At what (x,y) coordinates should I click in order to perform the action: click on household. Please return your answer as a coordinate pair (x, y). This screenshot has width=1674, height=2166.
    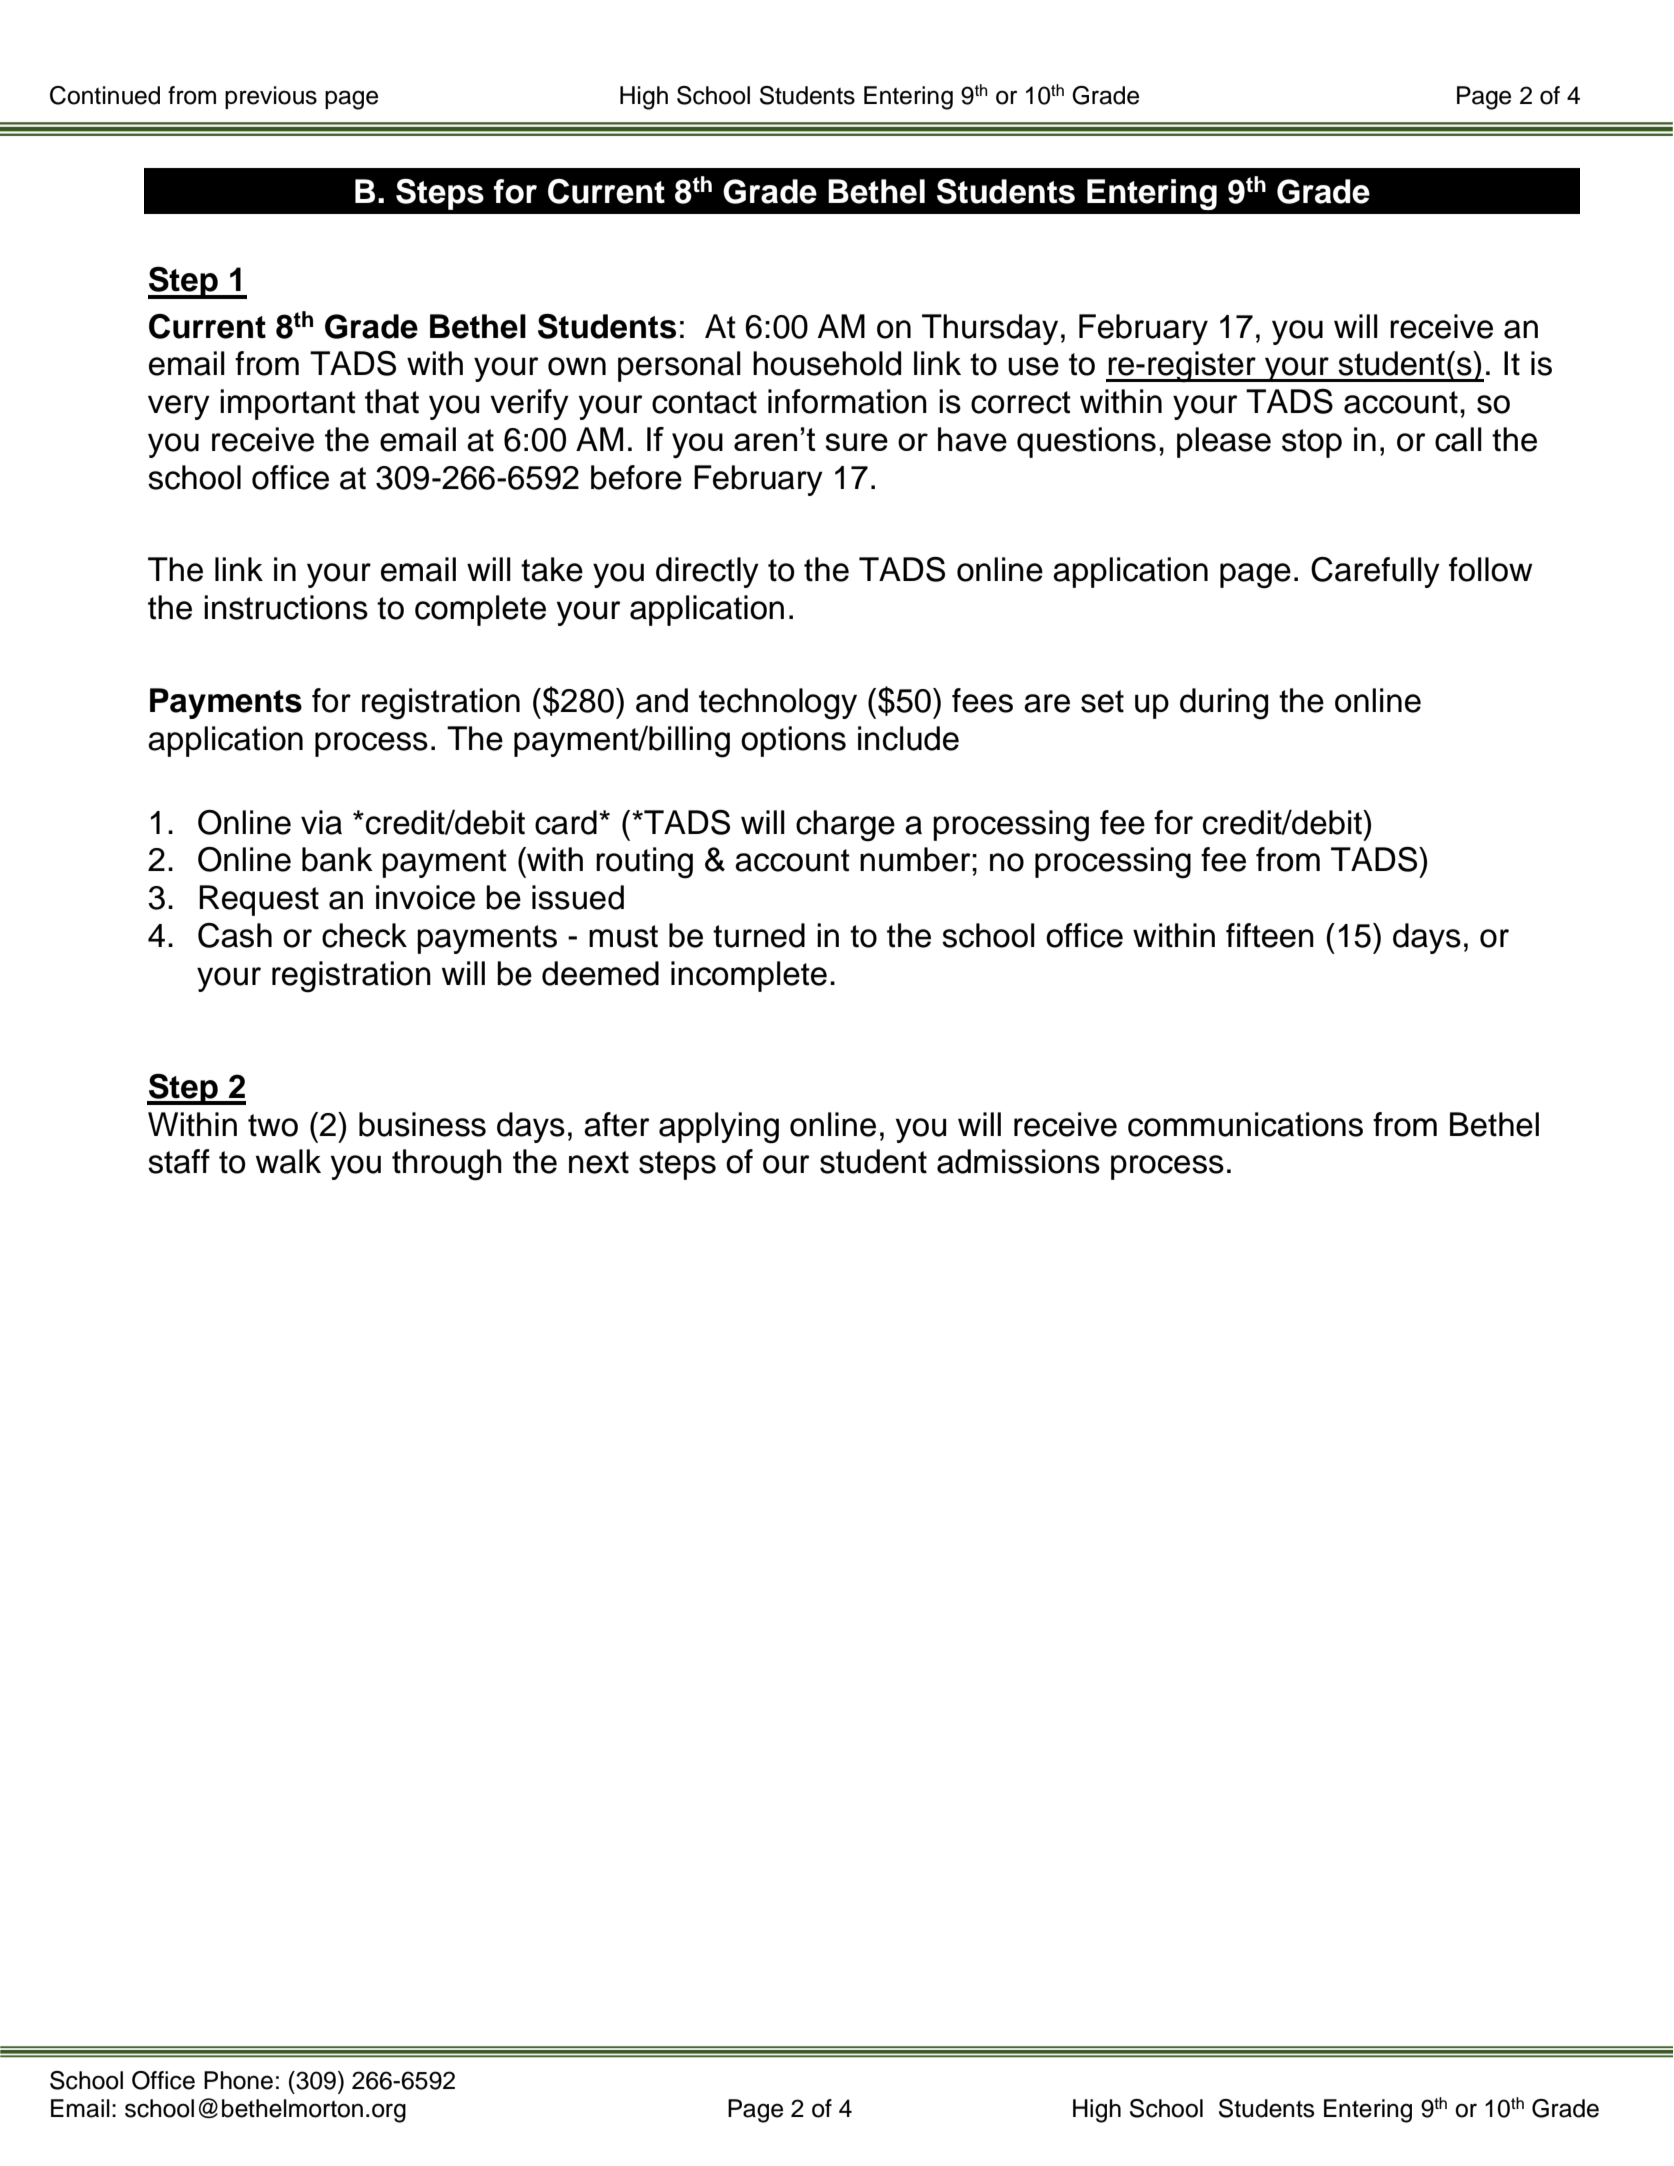
    Looking at the image, I should click on (827, 363).
